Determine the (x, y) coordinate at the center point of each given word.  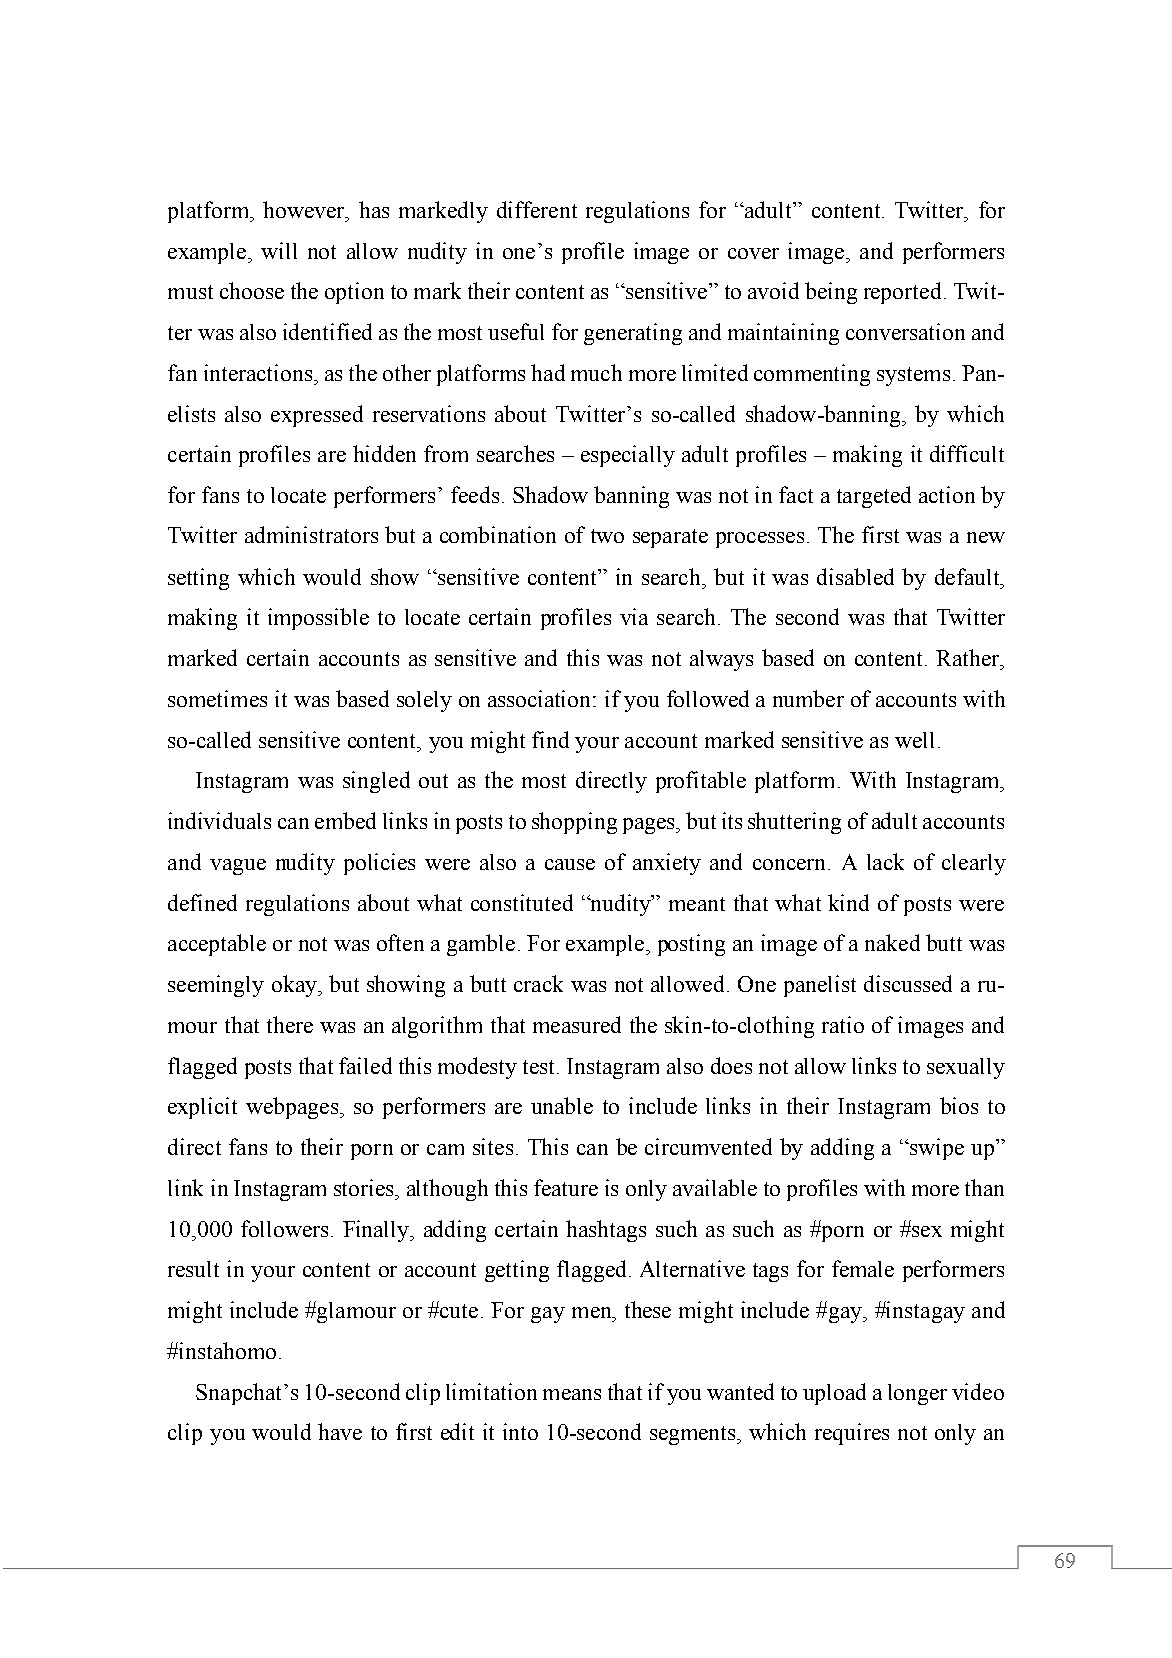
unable (562, 1105)
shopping (574, 823)
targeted (874, 497)
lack (885, 861)
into (520, 1431)
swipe (936, 1149)
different (537, 209)
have (340, 1431)
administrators (311, 534)
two (607, 536)
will (279, 250)
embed (345, 820)
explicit (202, 1108)
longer (917, 1394)
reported (902, 293)
